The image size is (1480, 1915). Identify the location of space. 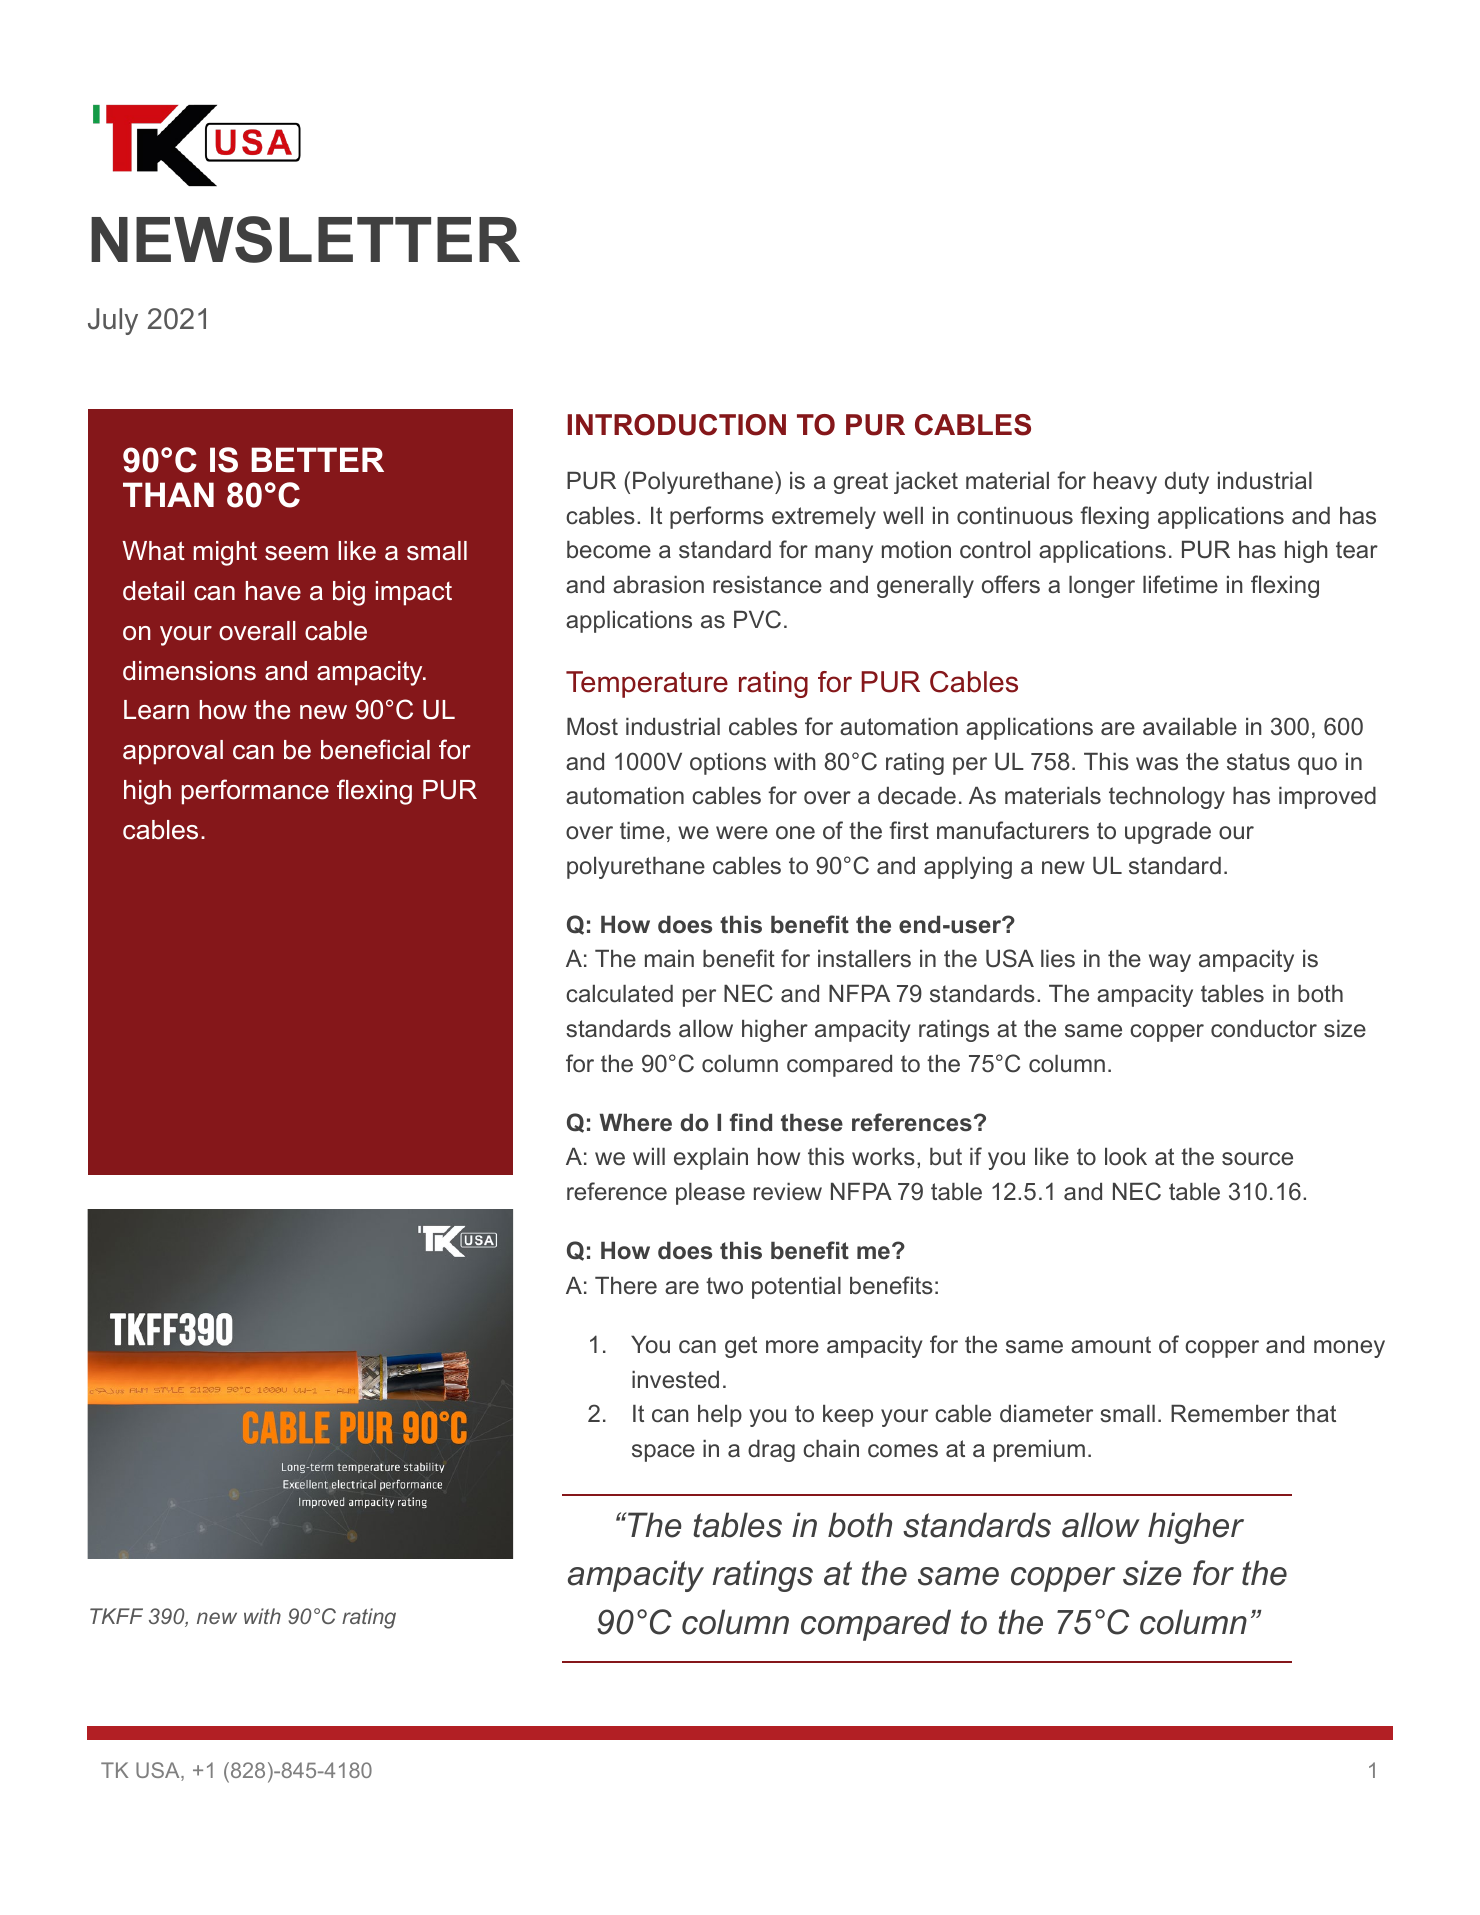
(663, 1453).
